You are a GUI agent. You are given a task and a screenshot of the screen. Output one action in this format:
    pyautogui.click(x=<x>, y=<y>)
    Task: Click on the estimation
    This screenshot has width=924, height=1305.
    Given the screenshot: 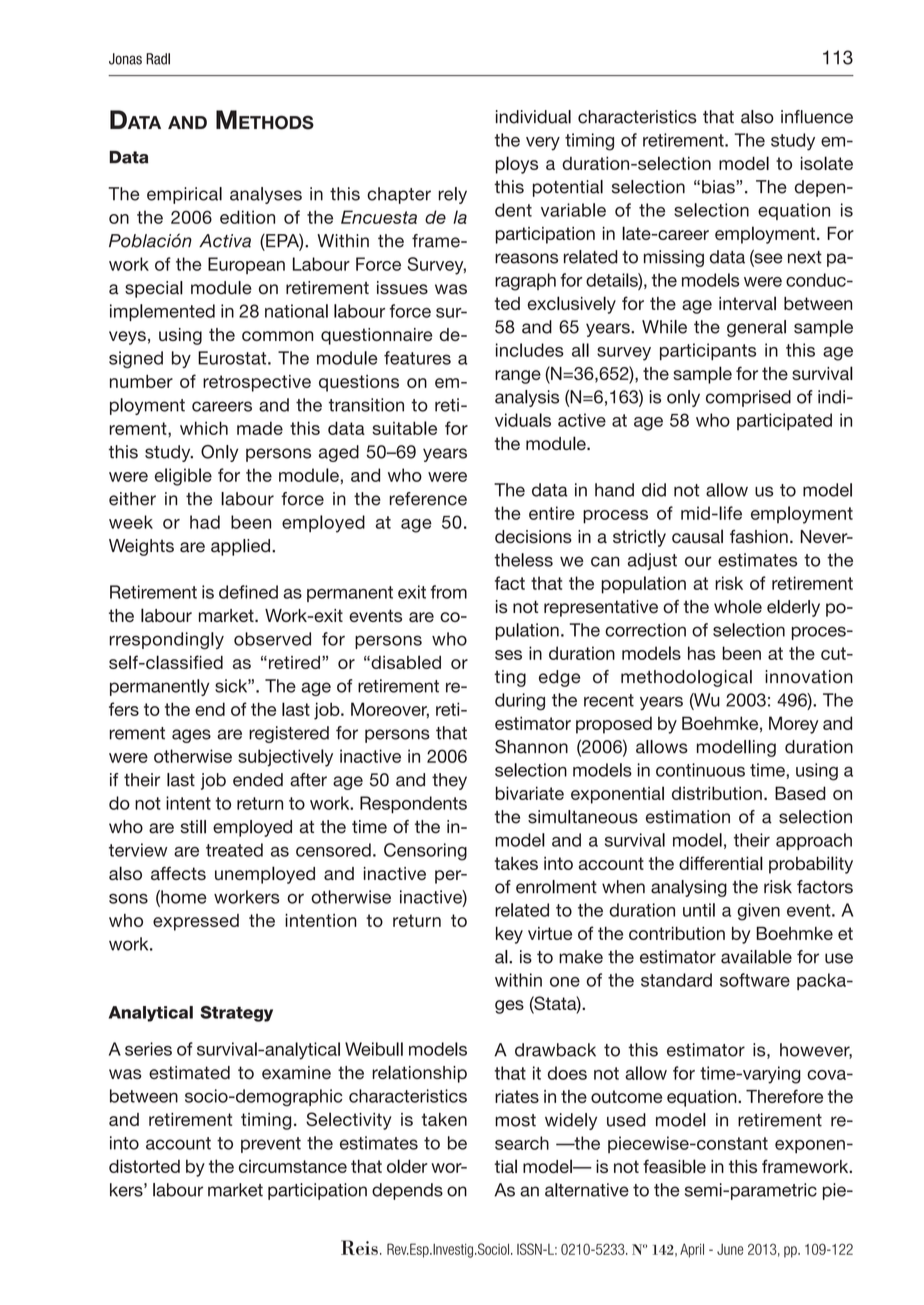 What is the action you would take?
    pyautogui.click(x=688, y=817)
